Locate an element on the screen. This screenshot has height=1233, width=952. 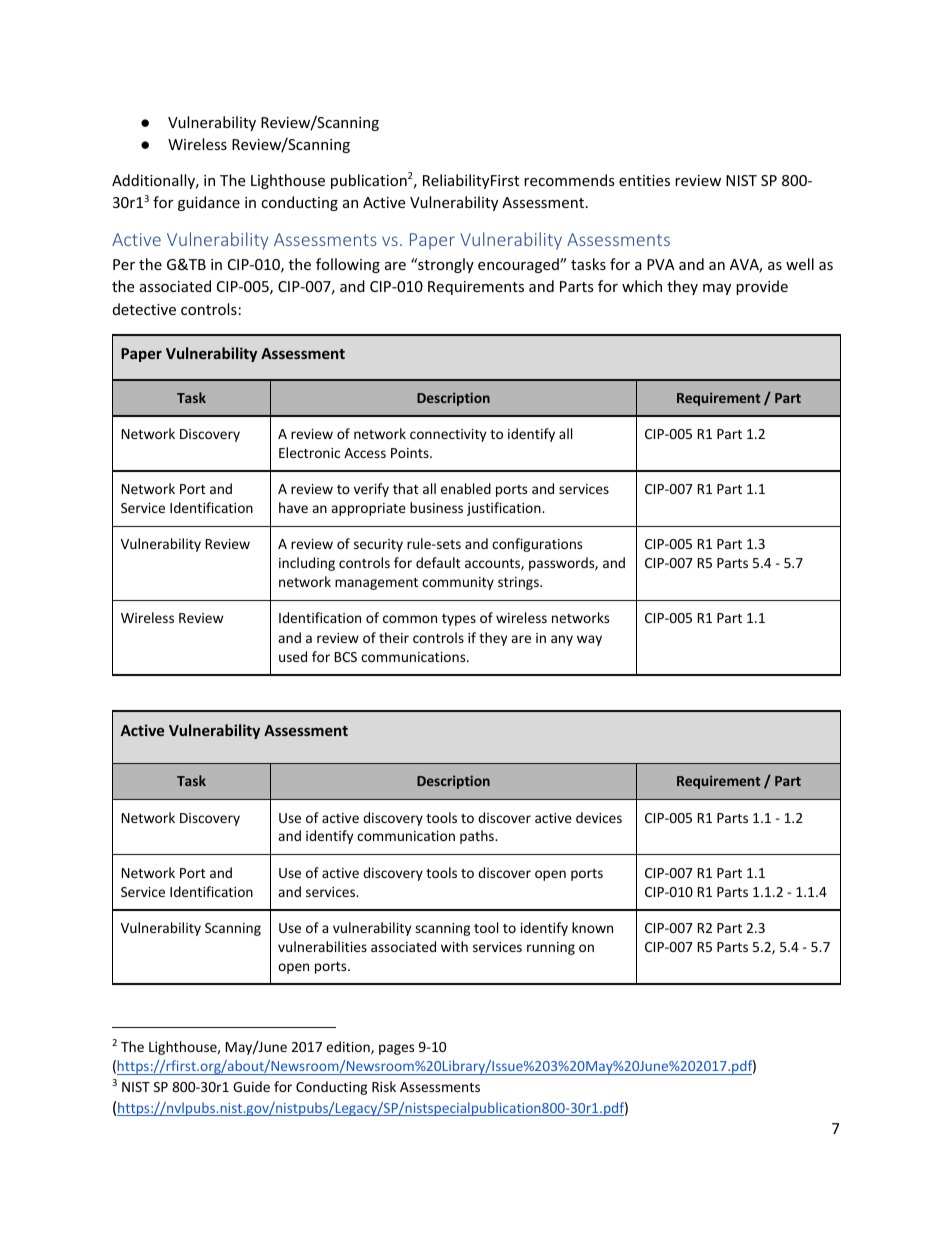
configurations is located at coordinates (537, 545).
